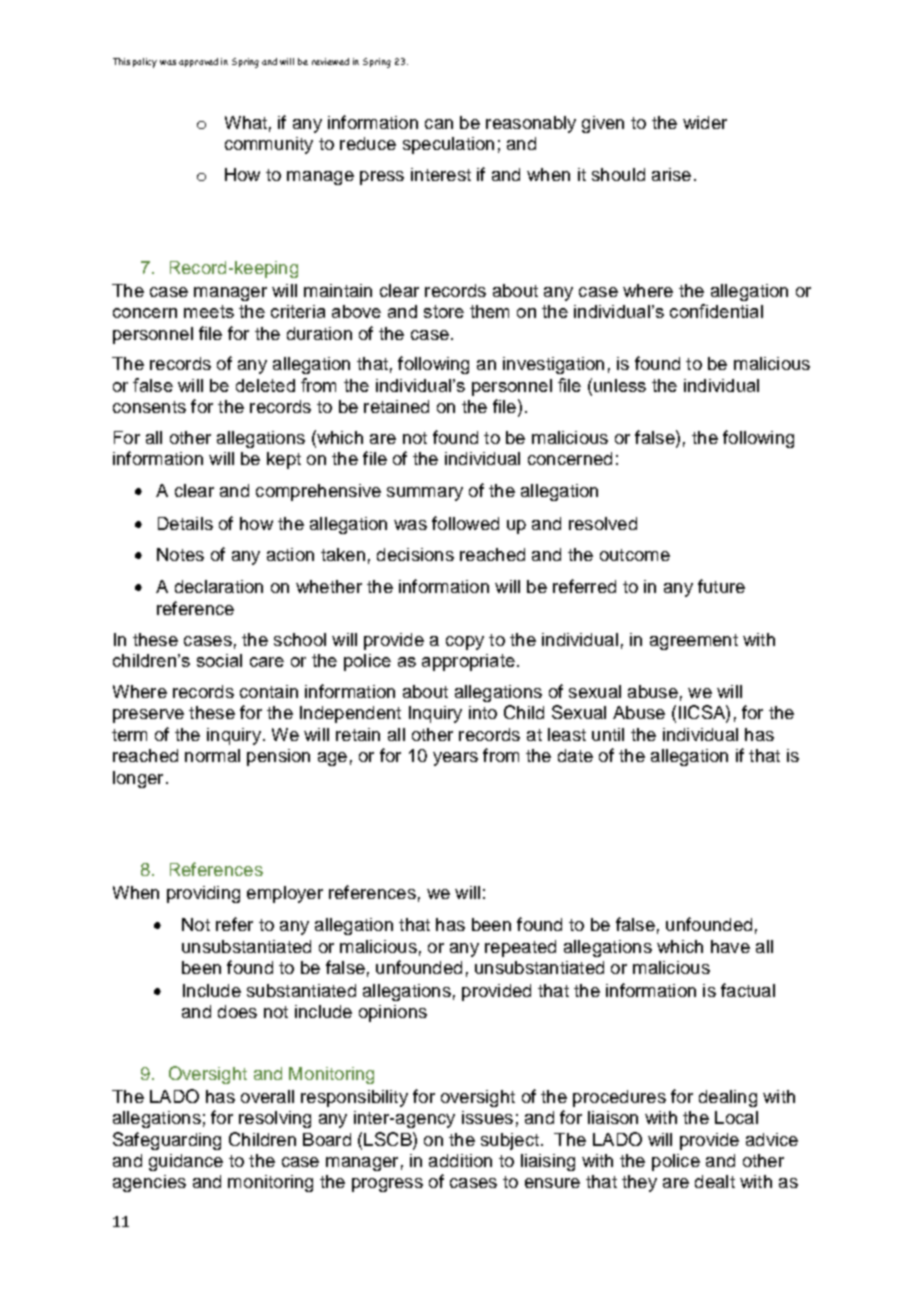 The height and width of the page is (1308, 924). I want to click on guidance, so click(186, 1162).
